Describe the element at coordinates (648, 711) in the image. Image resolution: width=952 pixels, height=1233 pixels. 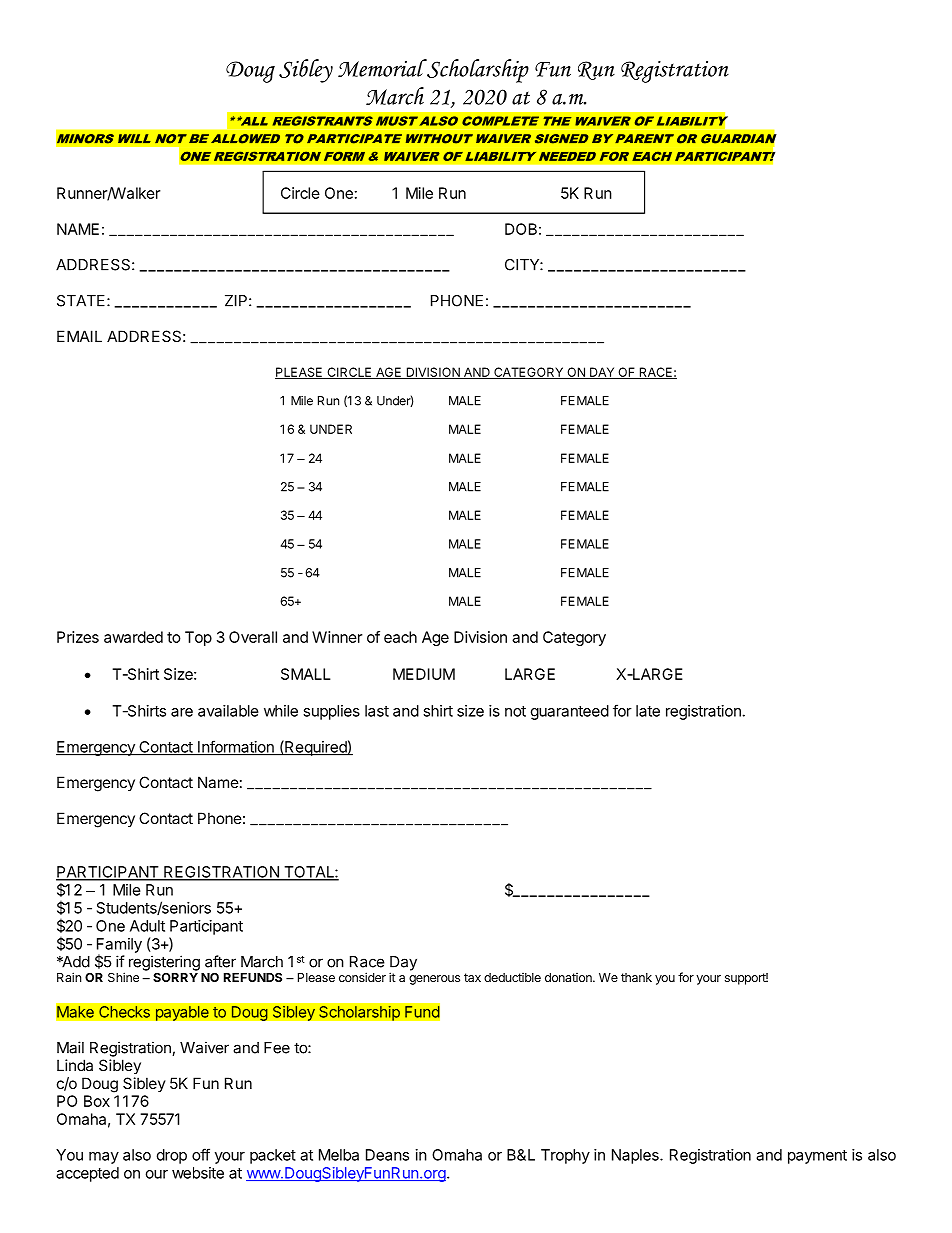
I see `late` at that location.
